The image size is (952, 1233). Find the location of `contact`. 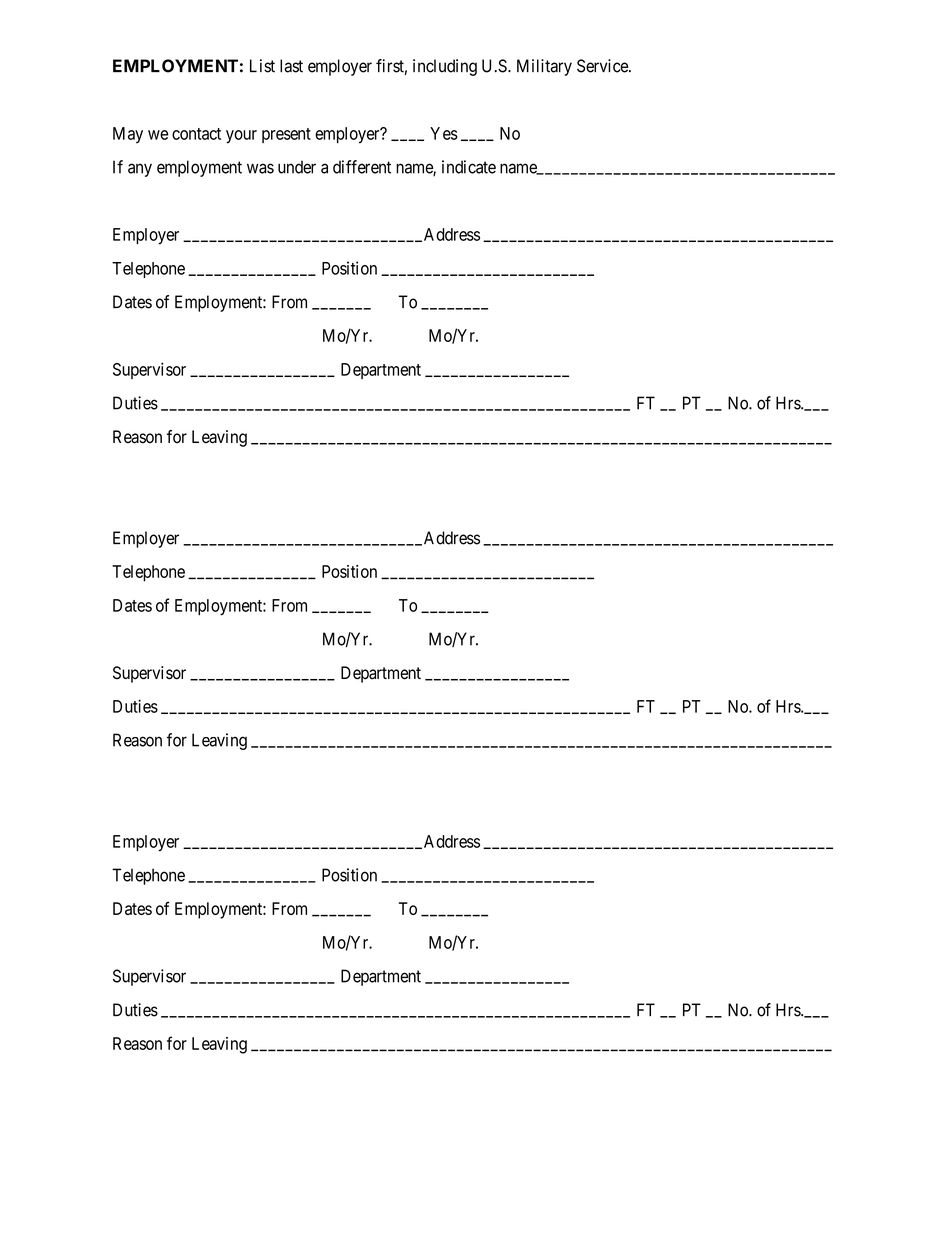

contact is located at coordinates (196, 134).
